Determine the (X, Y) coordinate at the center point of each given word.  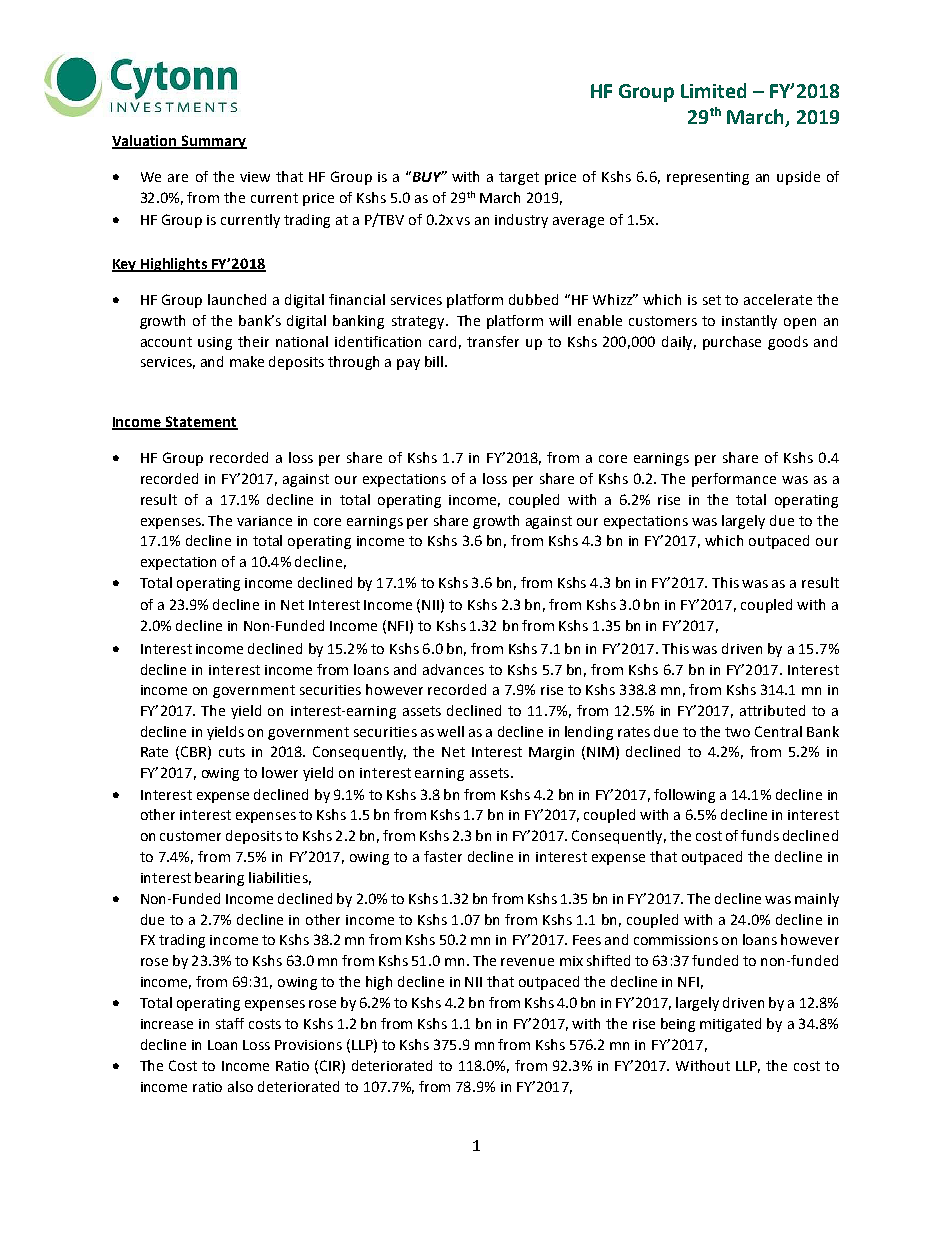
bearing (219, 879)
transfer (493, 341)
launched (237, 299)
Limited (713, 90)
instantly (749, 322)
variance (264, 521)
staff (230, 1023)
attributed (772, 710)
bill (435, 361)
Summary (213, 142)
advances (453, 669)
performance (734, 480)
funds (760, 835)
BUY (427, 176)
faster (443, 856)
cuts (232, 752)
